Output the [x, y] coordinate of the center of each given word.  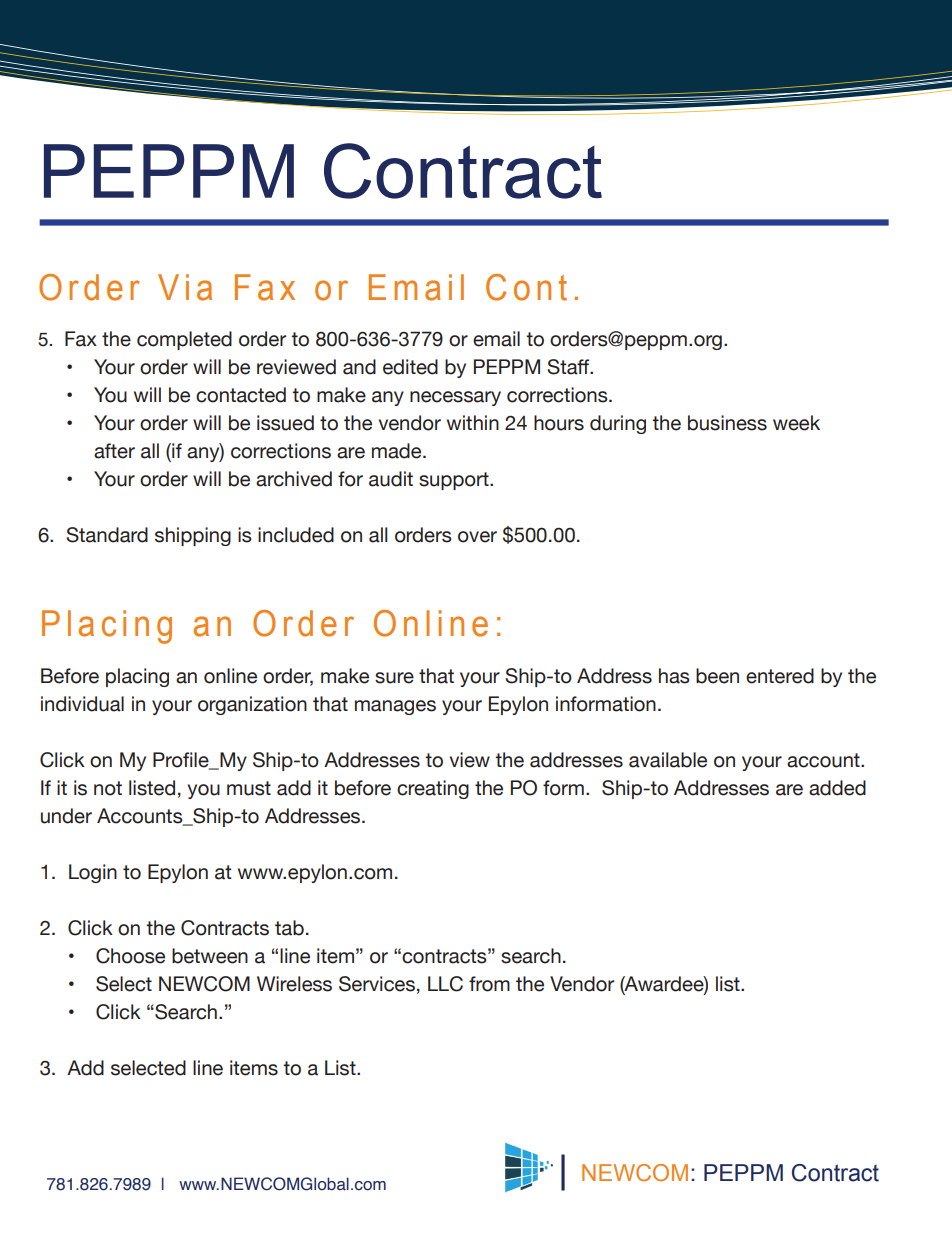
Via [185, 287]
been [717, 676]
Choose [130, 956]
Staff [569, 367]
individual [82, 704]
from [489, 984]
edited [410, 367]
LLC [445, 984]
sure [394, 678]
